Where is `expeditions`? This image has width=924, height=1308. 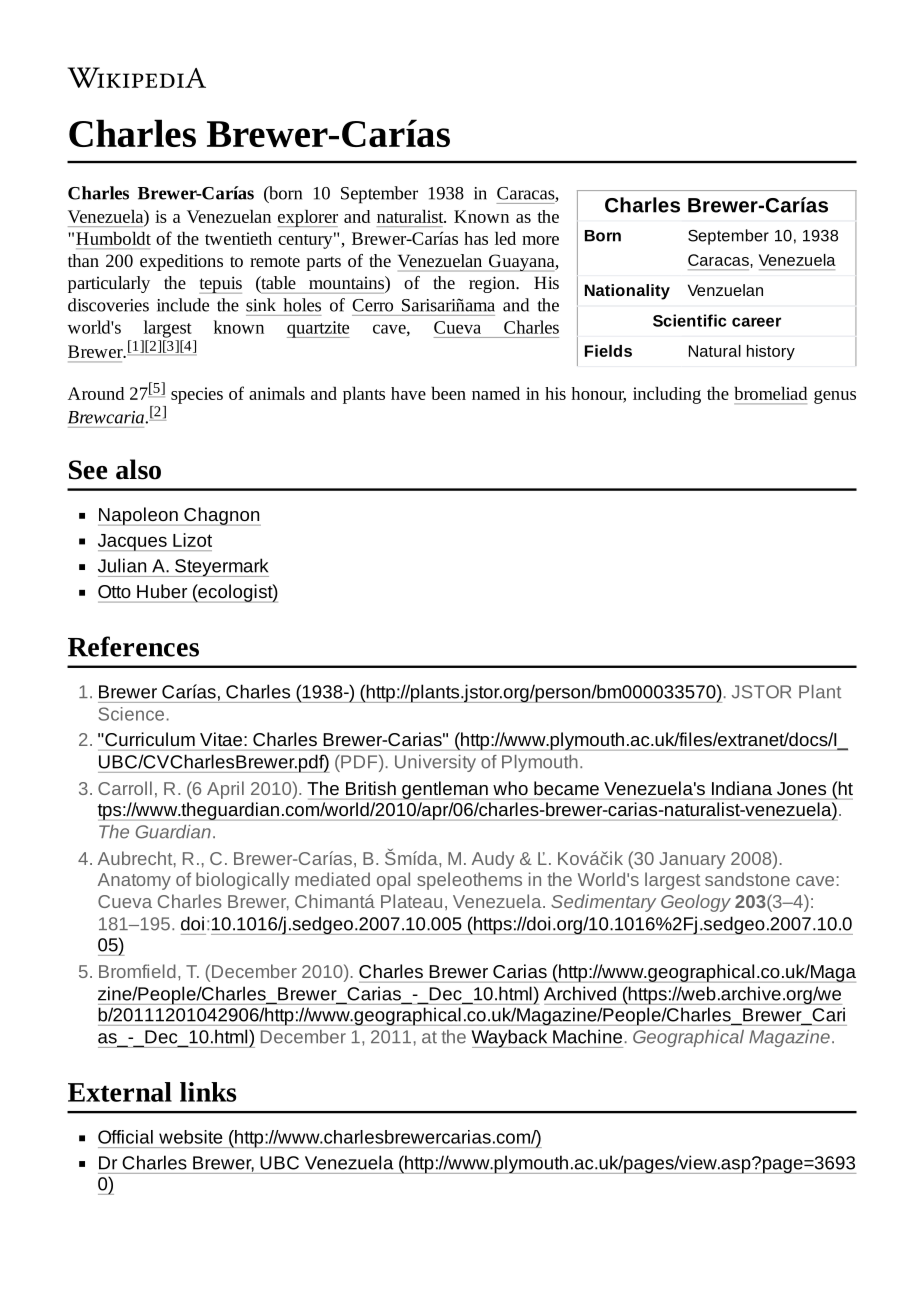
expeditions is located at coordinates (181, 262).
